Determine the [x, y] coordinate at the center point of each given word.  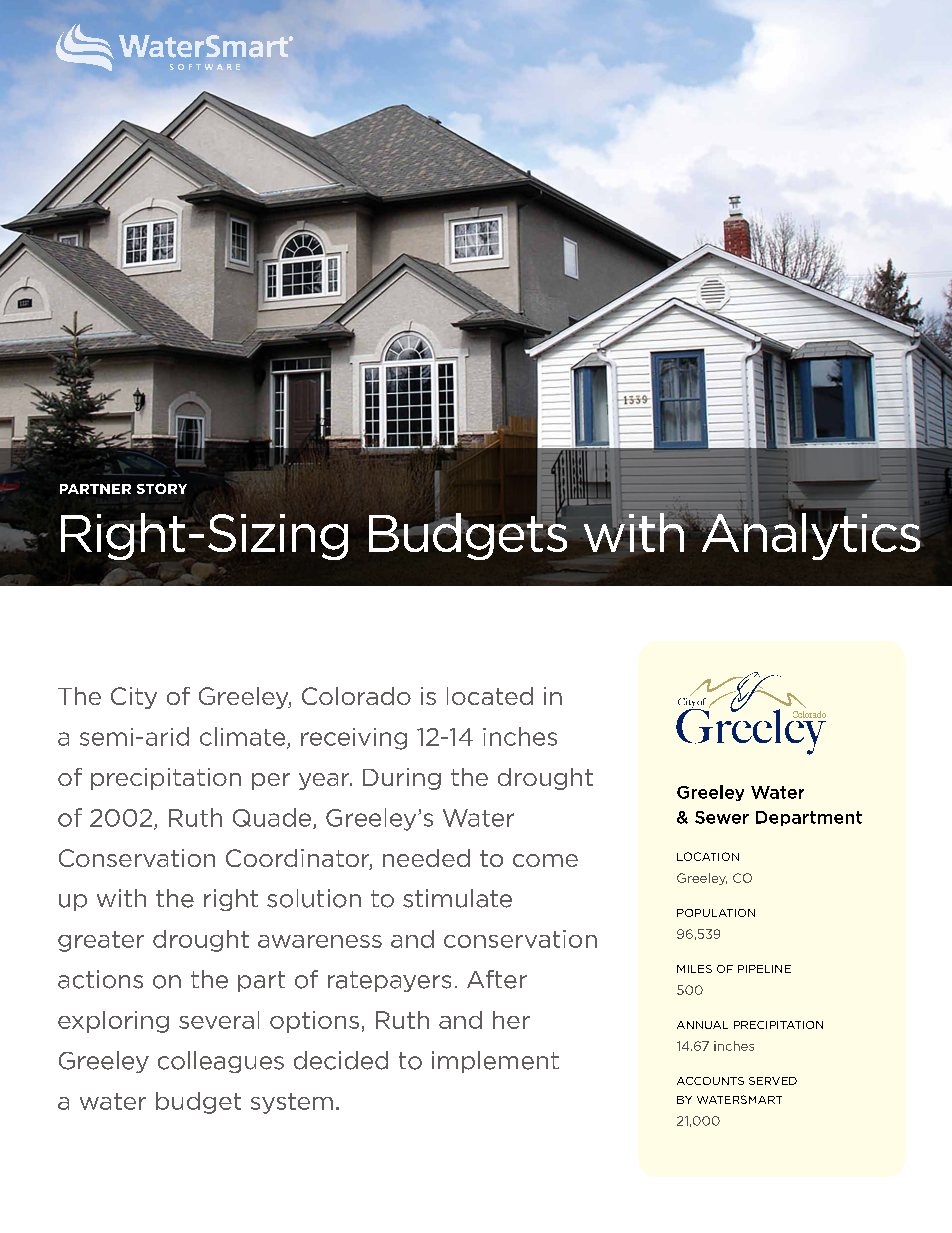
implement [495, 1062]
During [402, 779]
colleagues [221, 1062]
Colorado [356, 696]
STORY [162, 488]
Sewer [722, 817]
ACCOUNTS [710, 1081]
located [490, 696]
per [271, 781]
